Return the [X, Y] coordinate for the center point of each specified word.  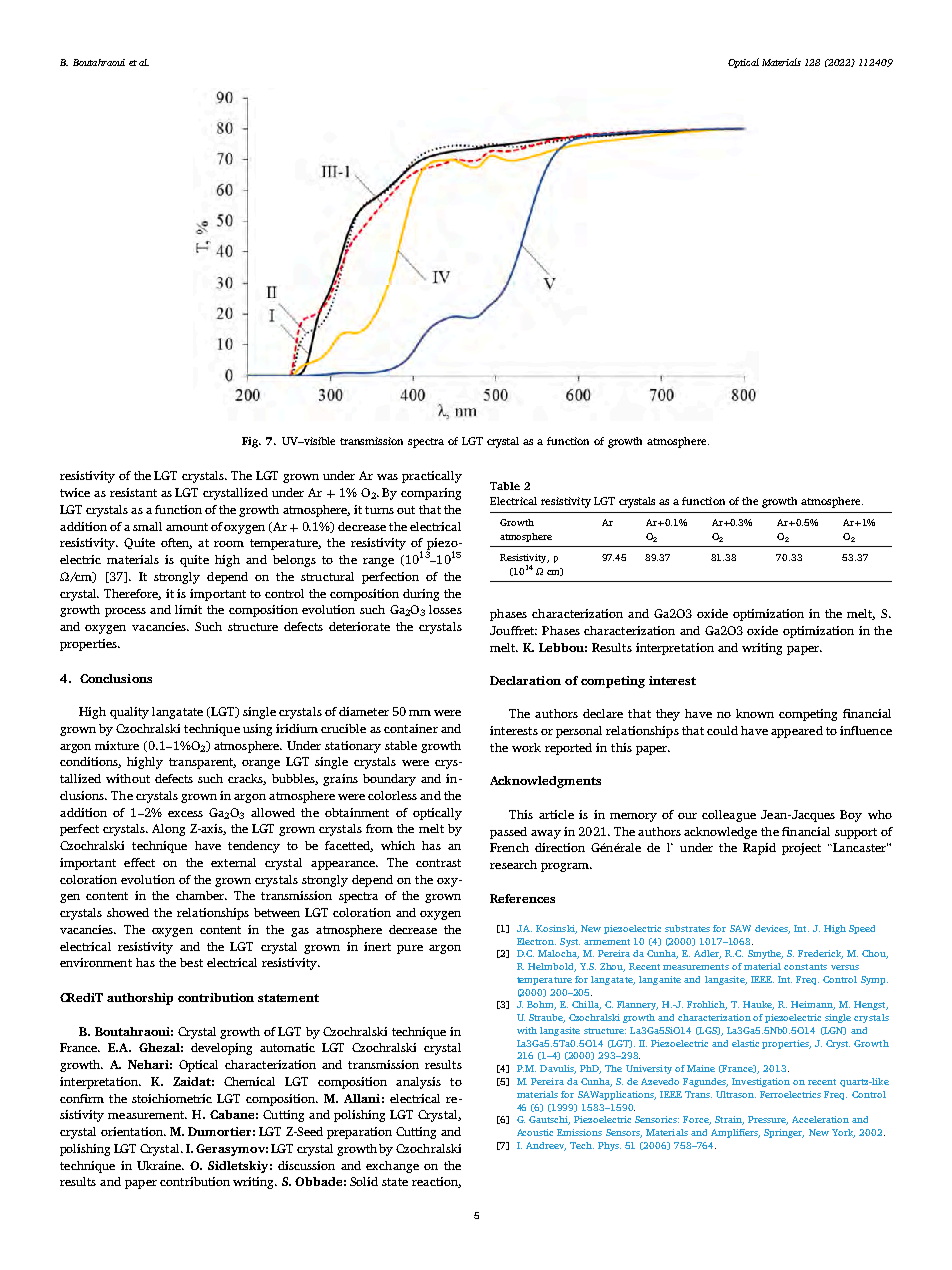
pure [410, 949]
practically [432, 477]
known [755, 713]
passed [508, 833]
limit [188, 609]
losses [445, 609]
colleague [729, 816]
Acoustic [535, 1132]
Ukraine [160, 1165]
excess [185, 814]
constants [805, 967]
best [191, 962]
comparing [431, 494]
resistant [133, 492]
